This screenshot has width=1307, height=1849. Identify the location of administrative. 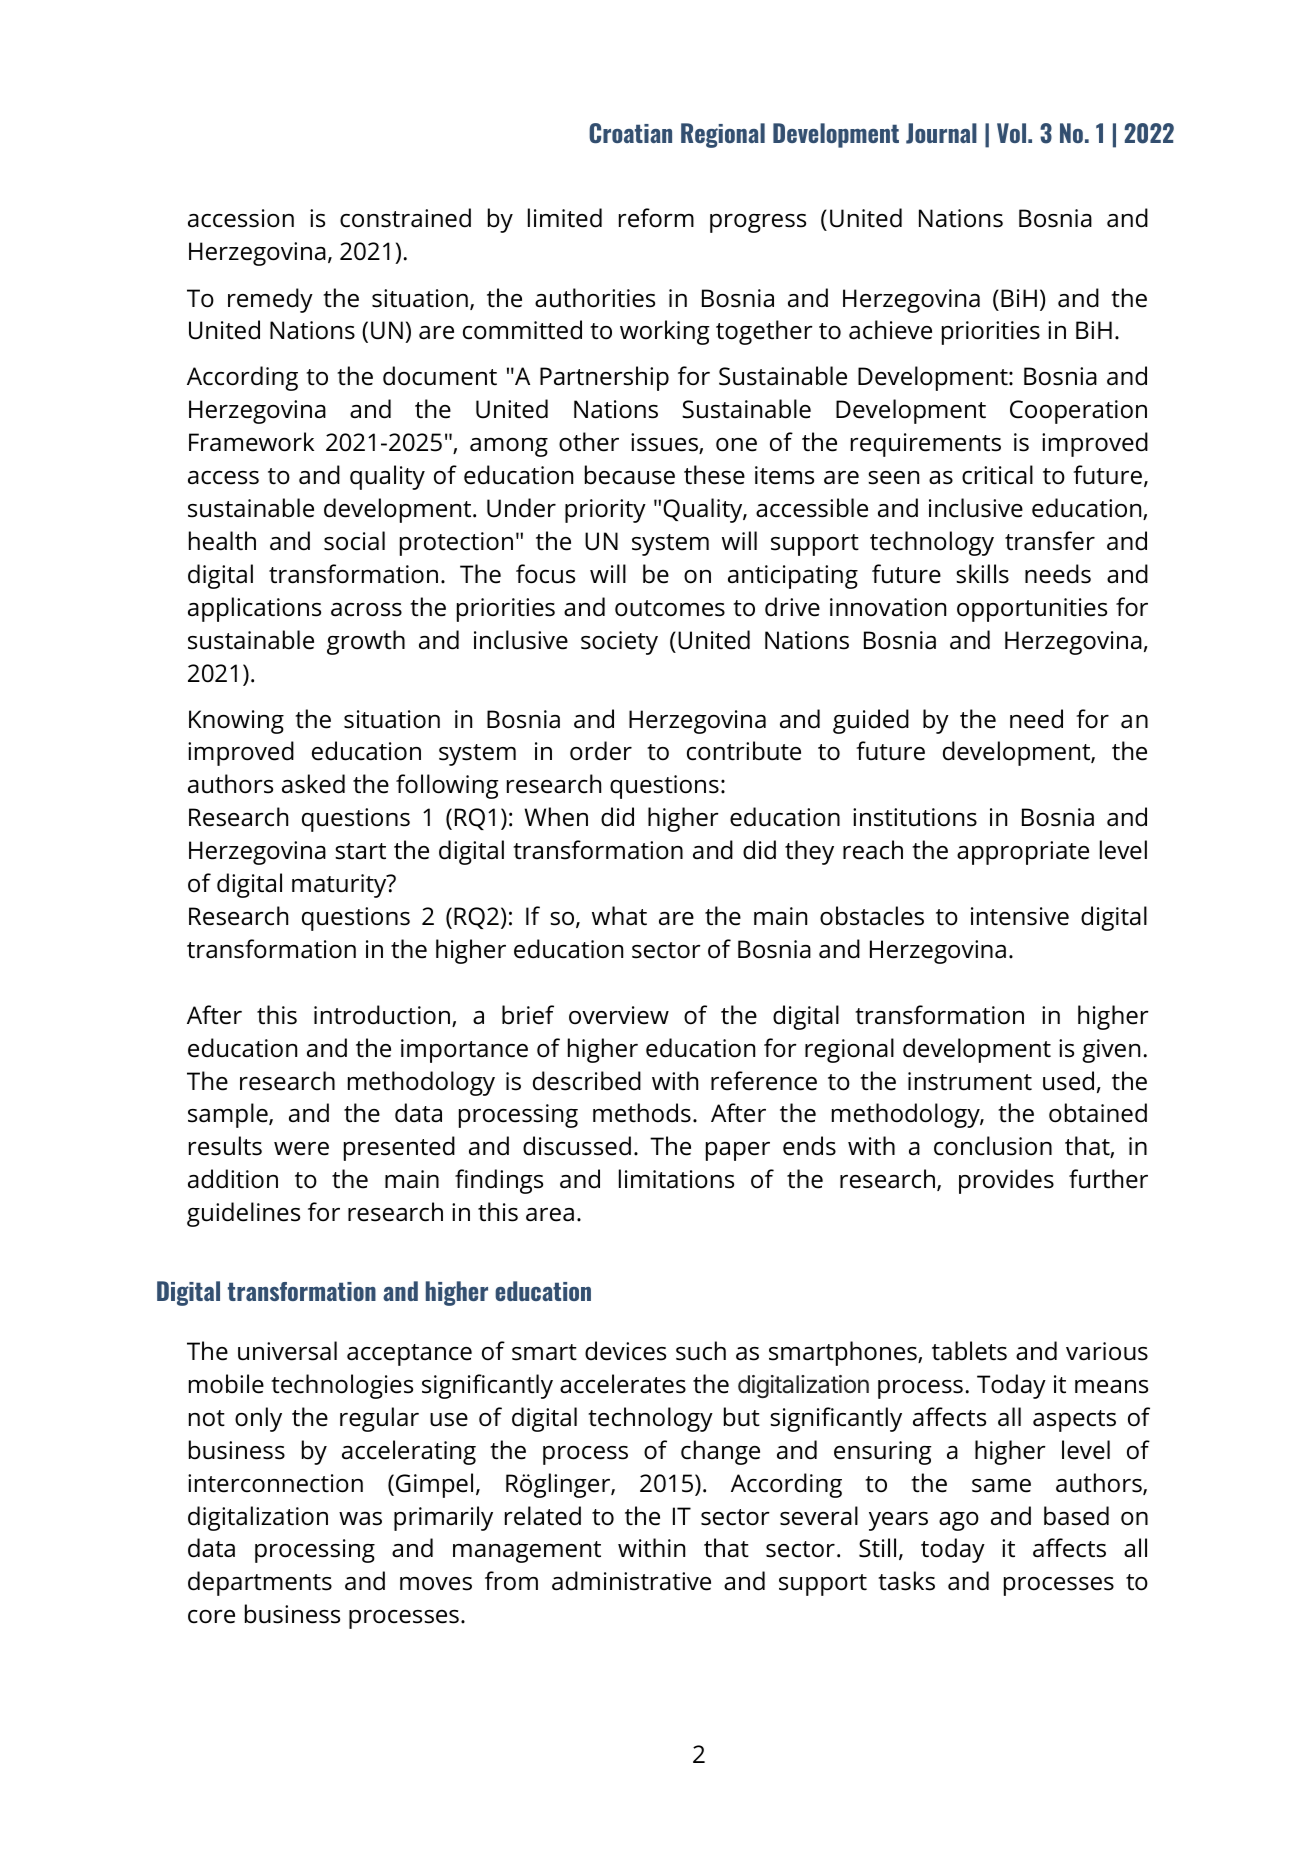
(631, 1581).
